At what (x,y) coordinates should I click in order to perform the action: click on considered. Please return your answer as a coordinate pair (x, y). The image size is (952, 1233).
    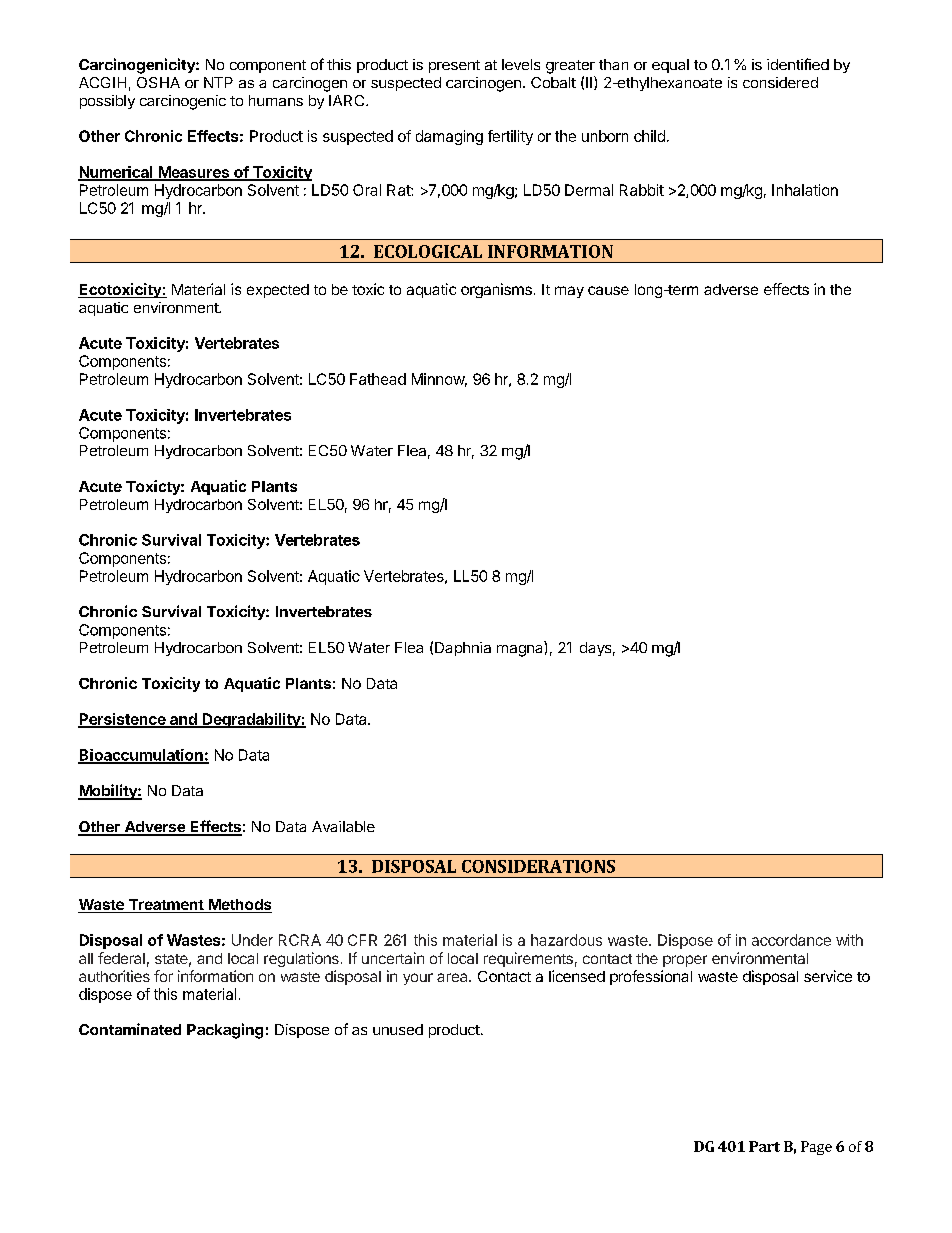
    Looking at the image, I should click on (780, 82).
